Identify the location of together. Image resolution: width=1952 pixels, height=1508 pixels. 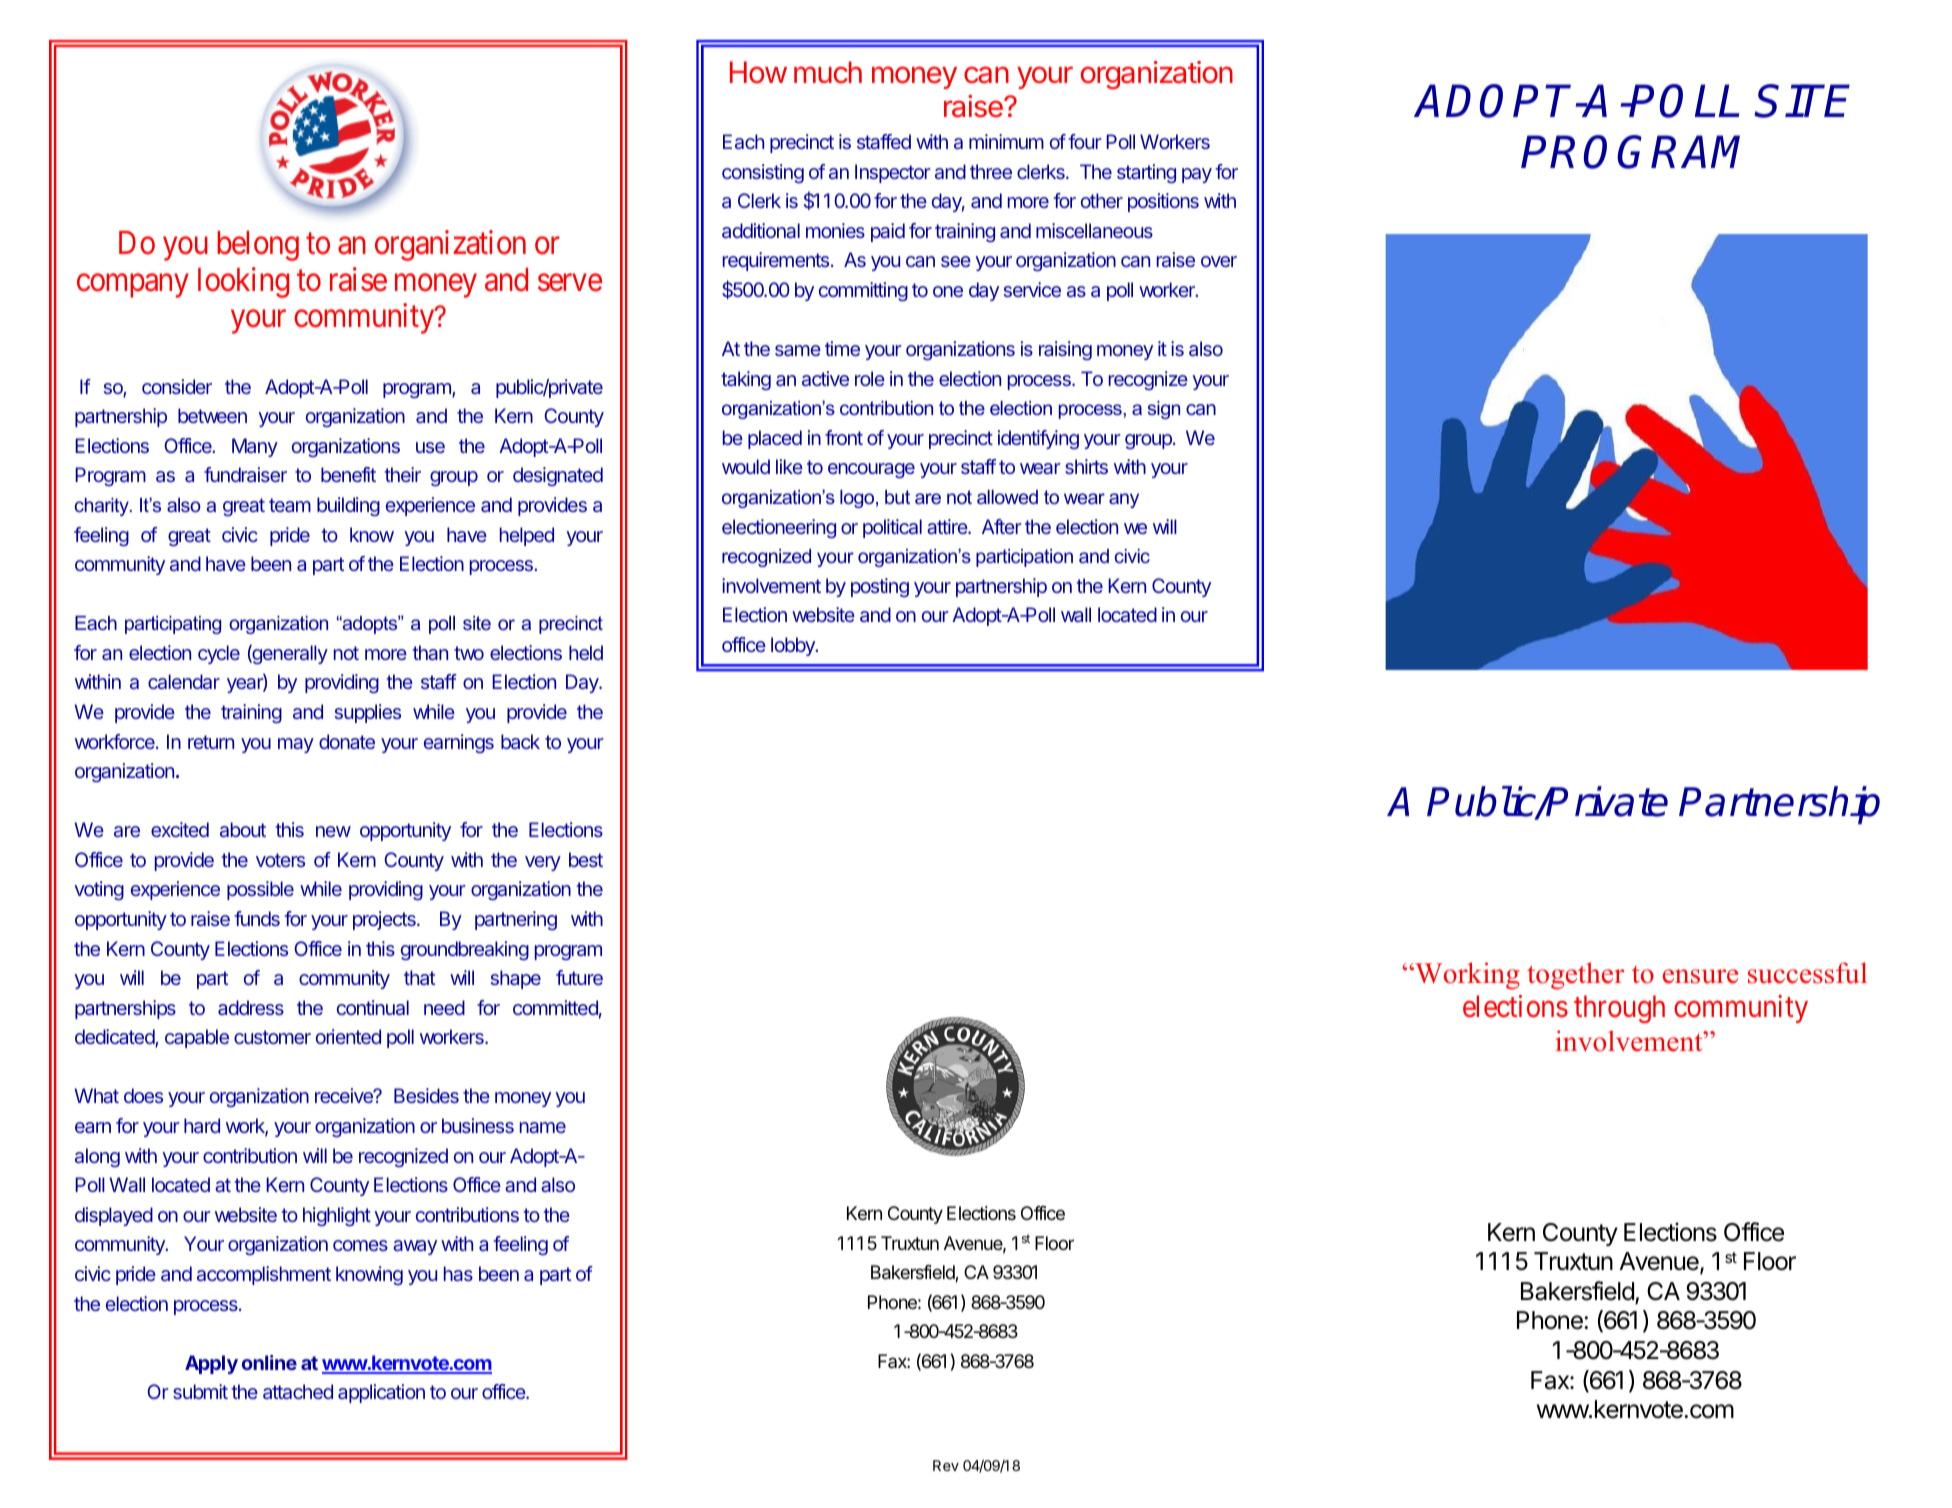
(1575, 976).
